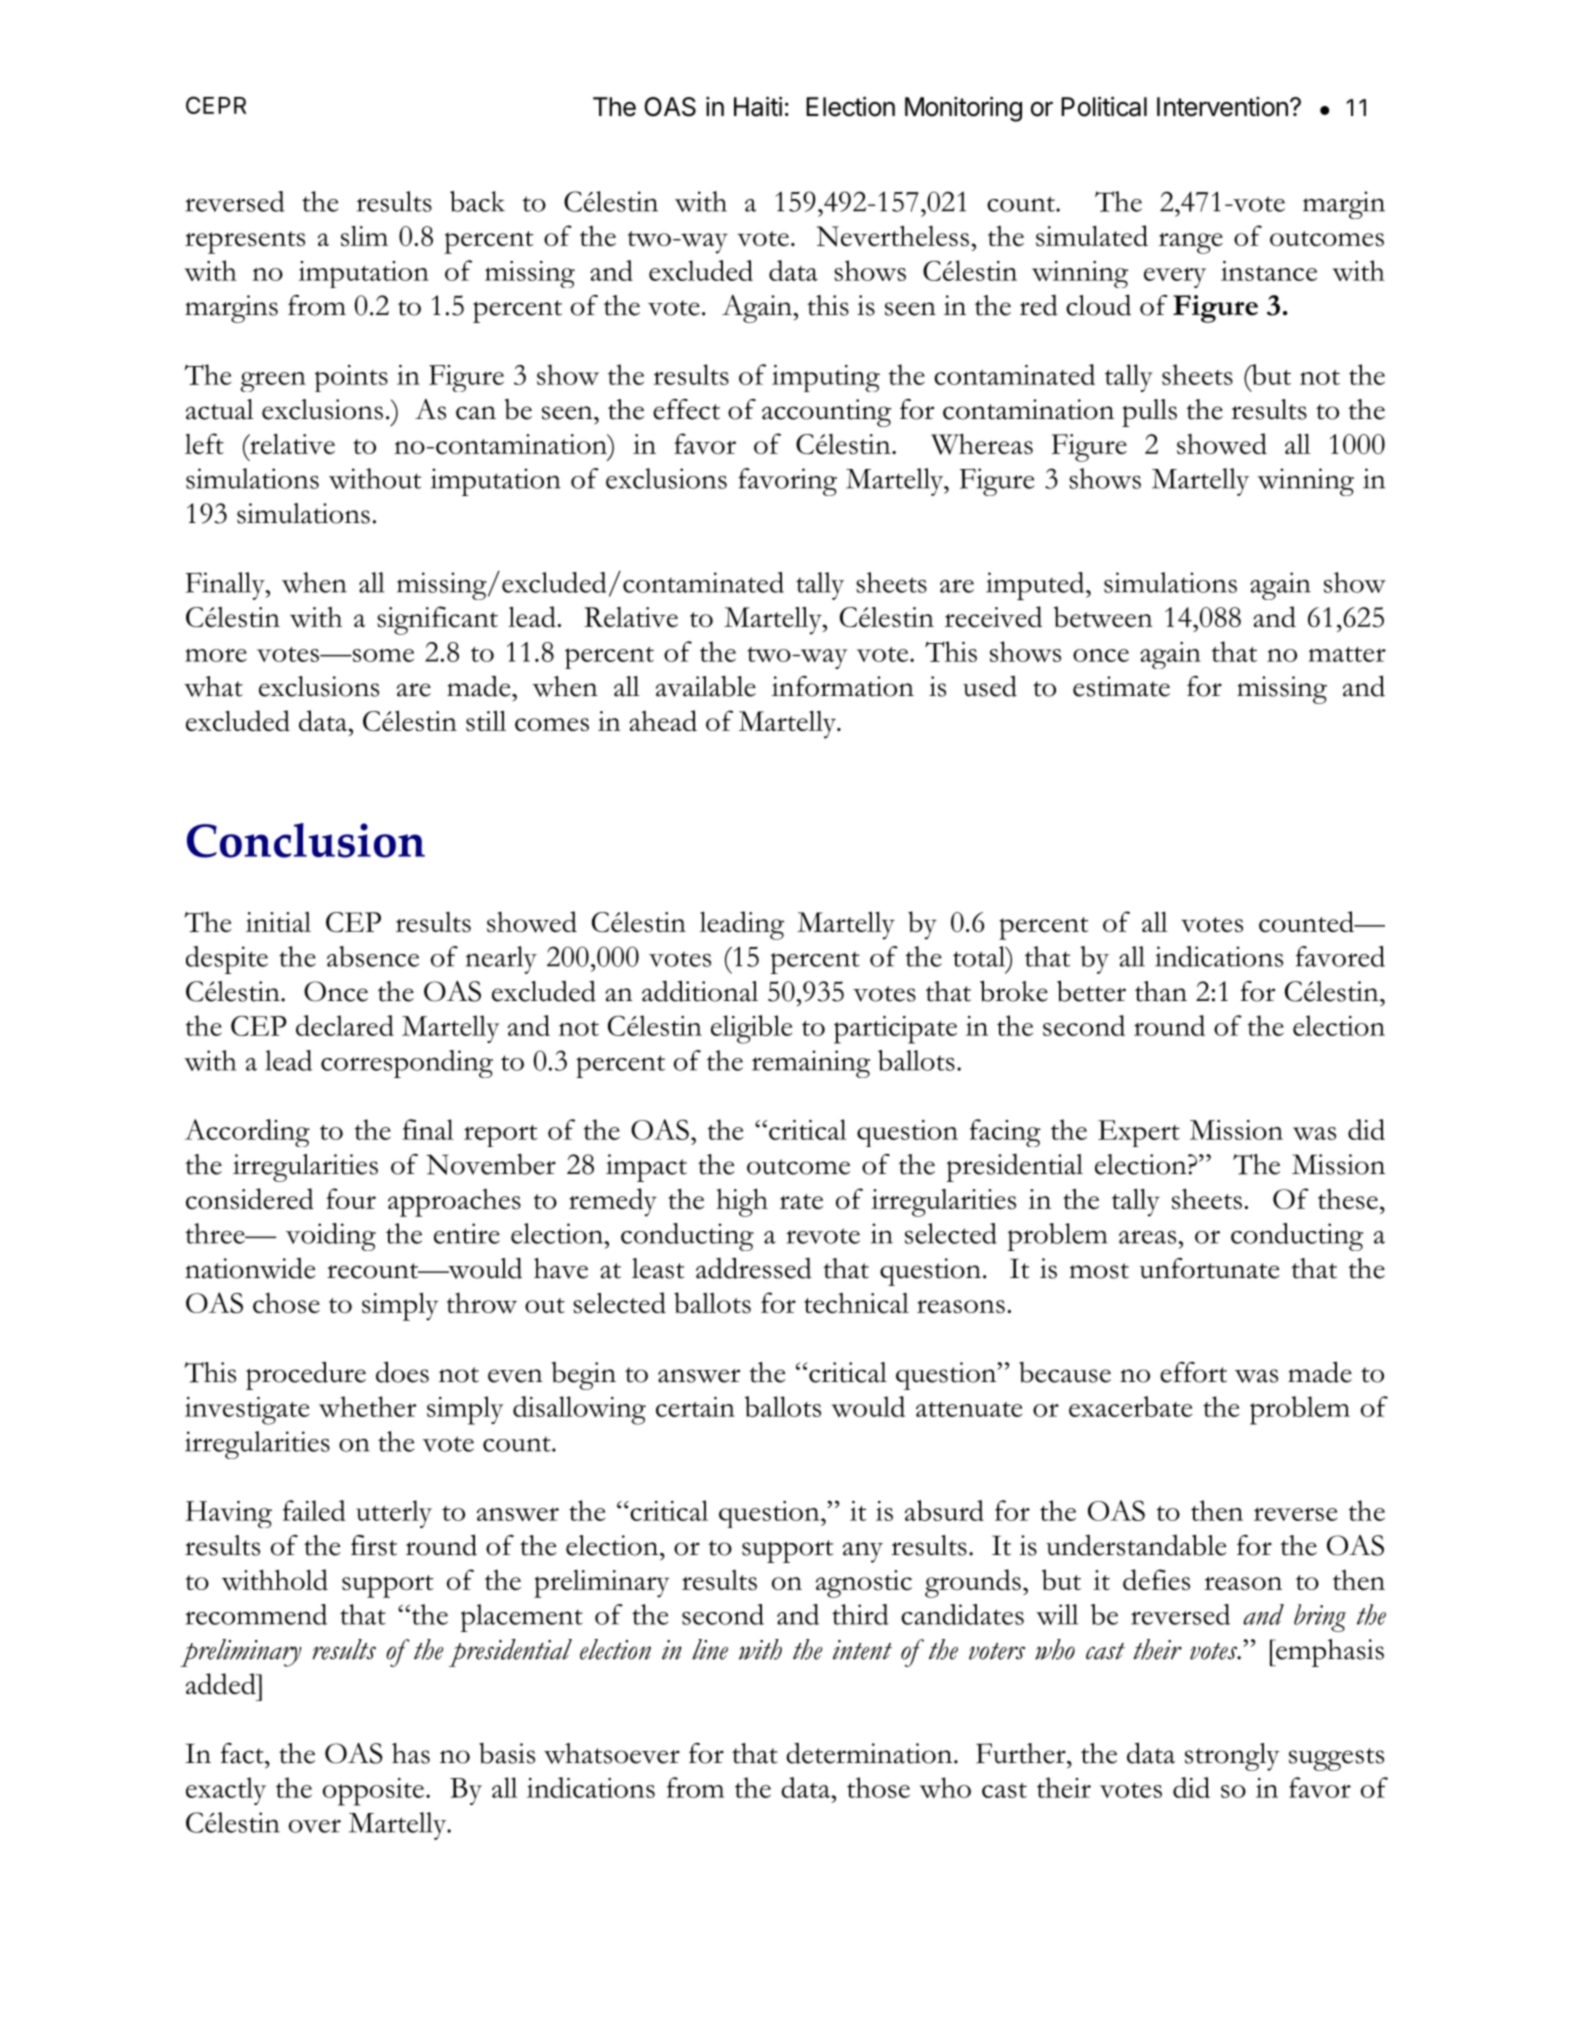 The width and height of the screenshot is (1570, 2032). What do you see at coordinates (364, 236) in the screenshot?
I see `slim` at bounding box center [364, 236].
